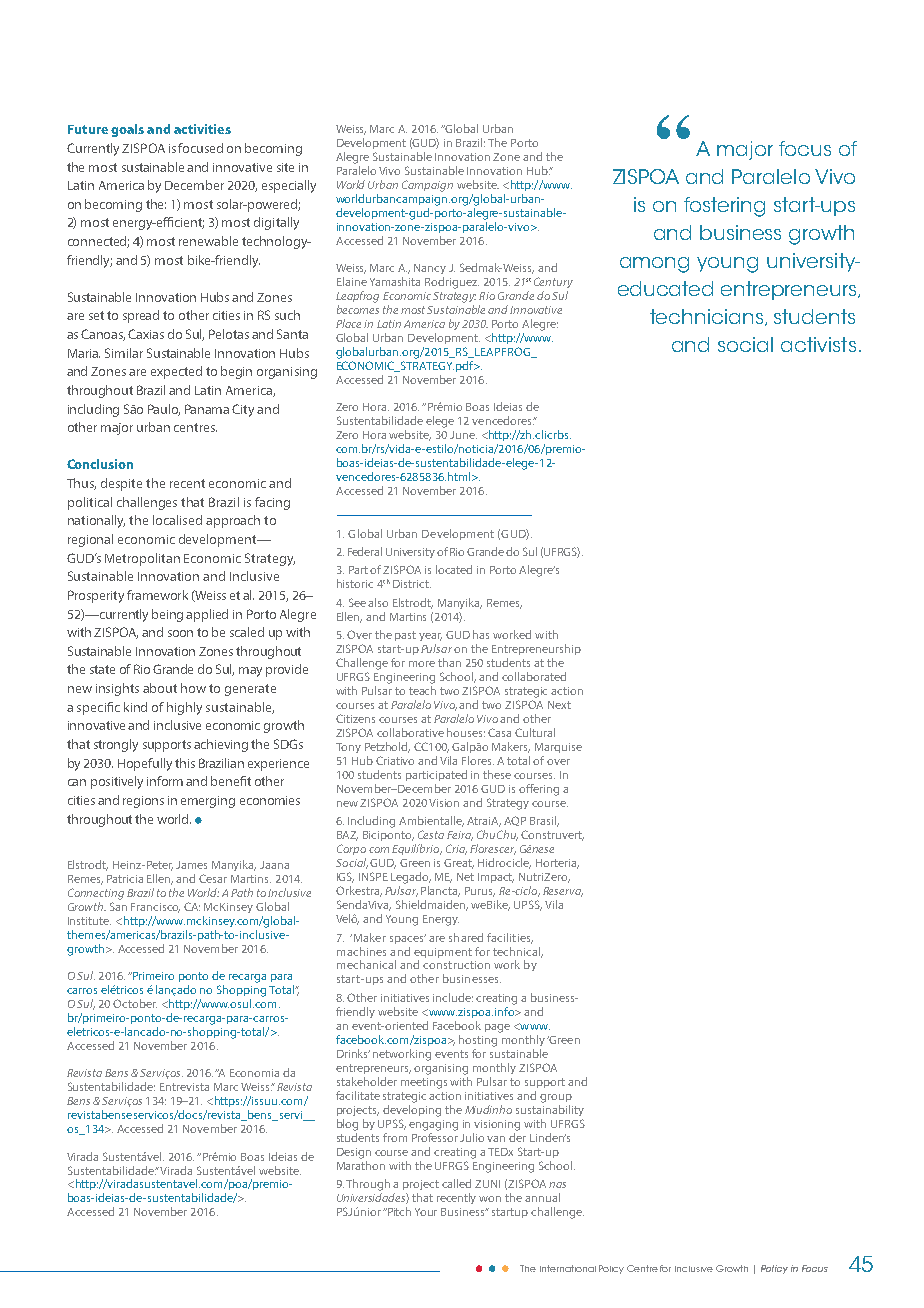  Describe the element at coordinates (724, 207) in the image. I see `fostering` at that location.
